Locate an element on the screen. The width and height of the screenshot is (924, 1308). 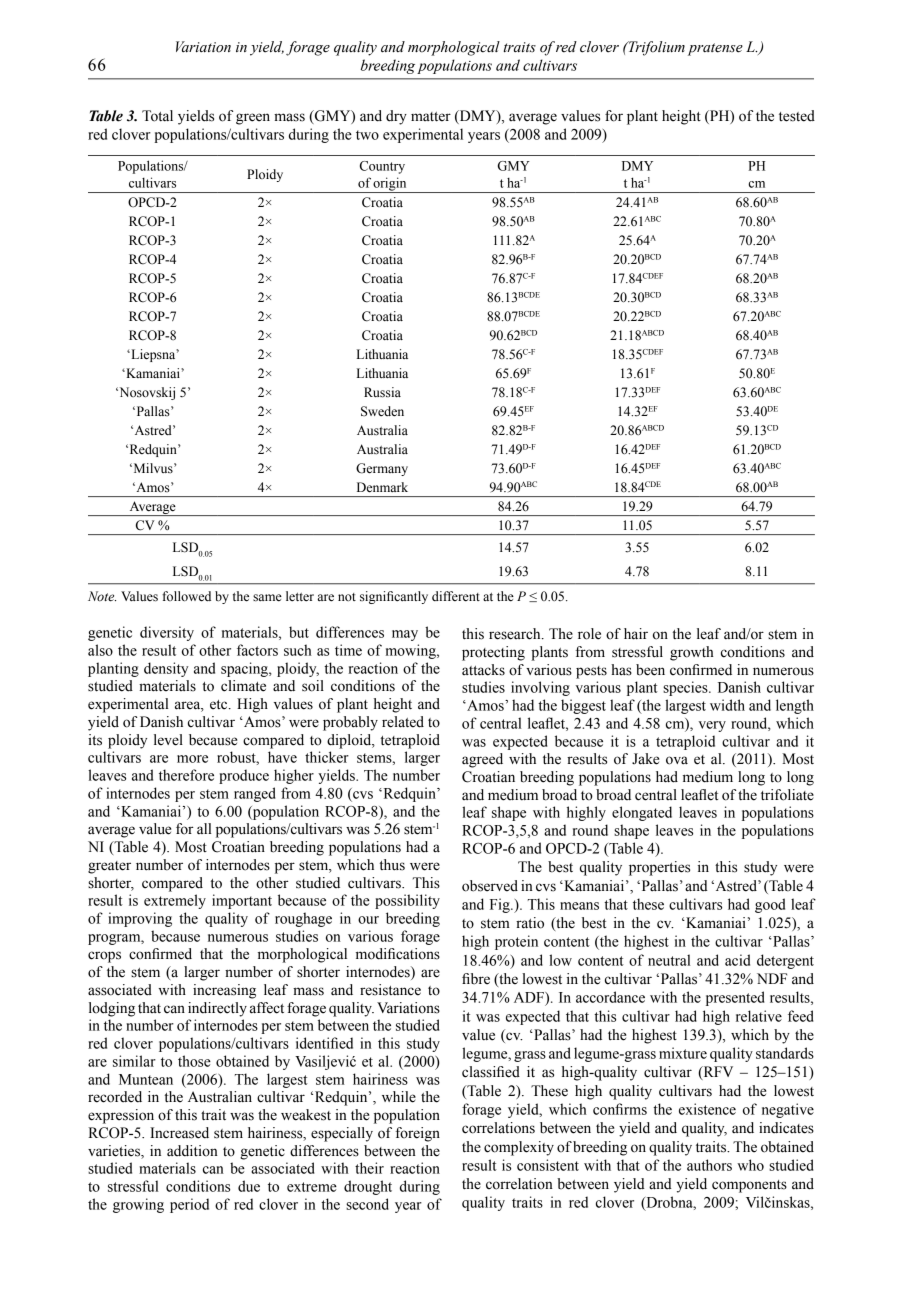
diversity is located at coordinates (167, 633).
